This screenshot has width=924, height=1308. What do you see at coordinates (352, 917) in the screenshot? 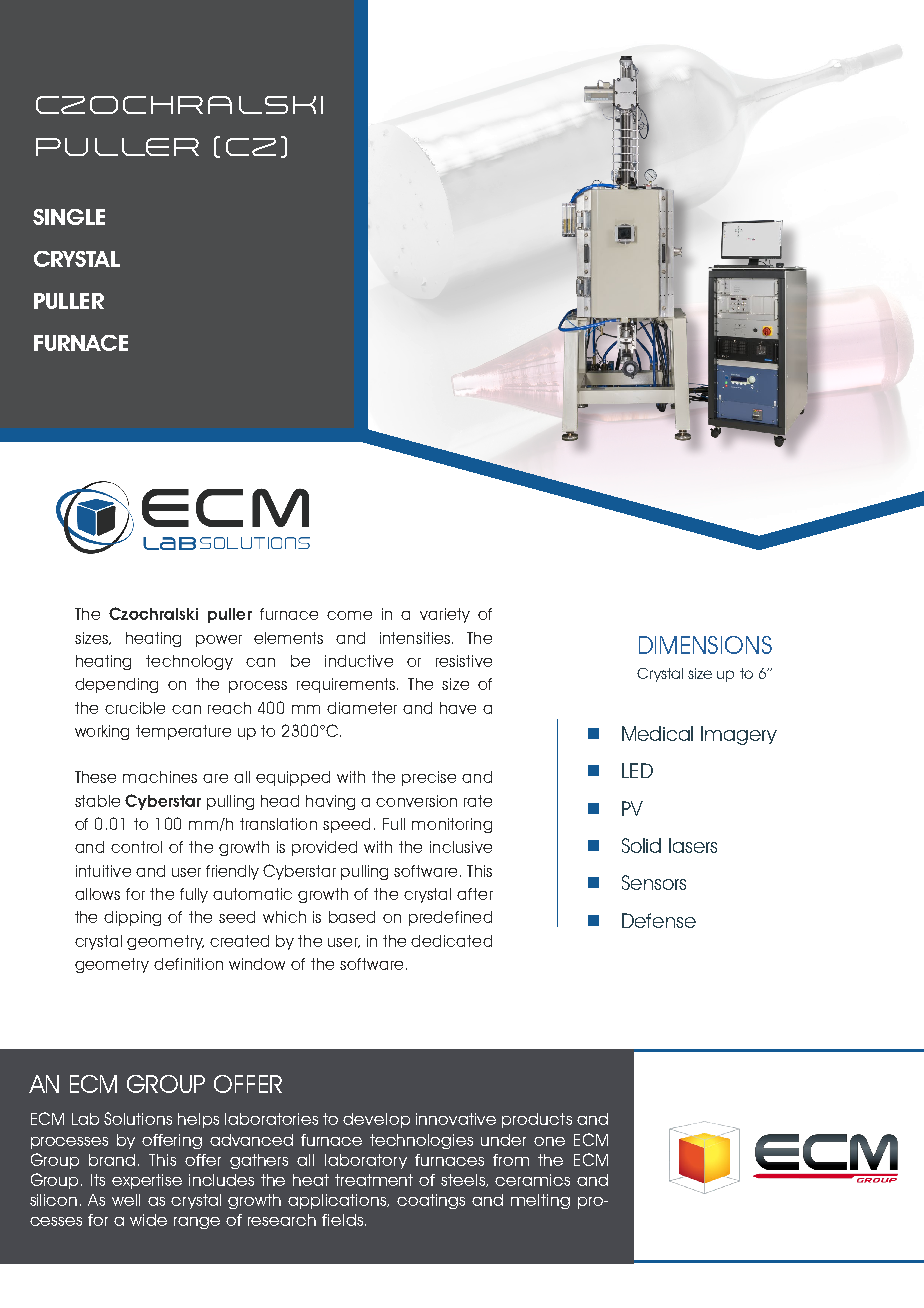
I see `based` at bounding box center [352, 917].
